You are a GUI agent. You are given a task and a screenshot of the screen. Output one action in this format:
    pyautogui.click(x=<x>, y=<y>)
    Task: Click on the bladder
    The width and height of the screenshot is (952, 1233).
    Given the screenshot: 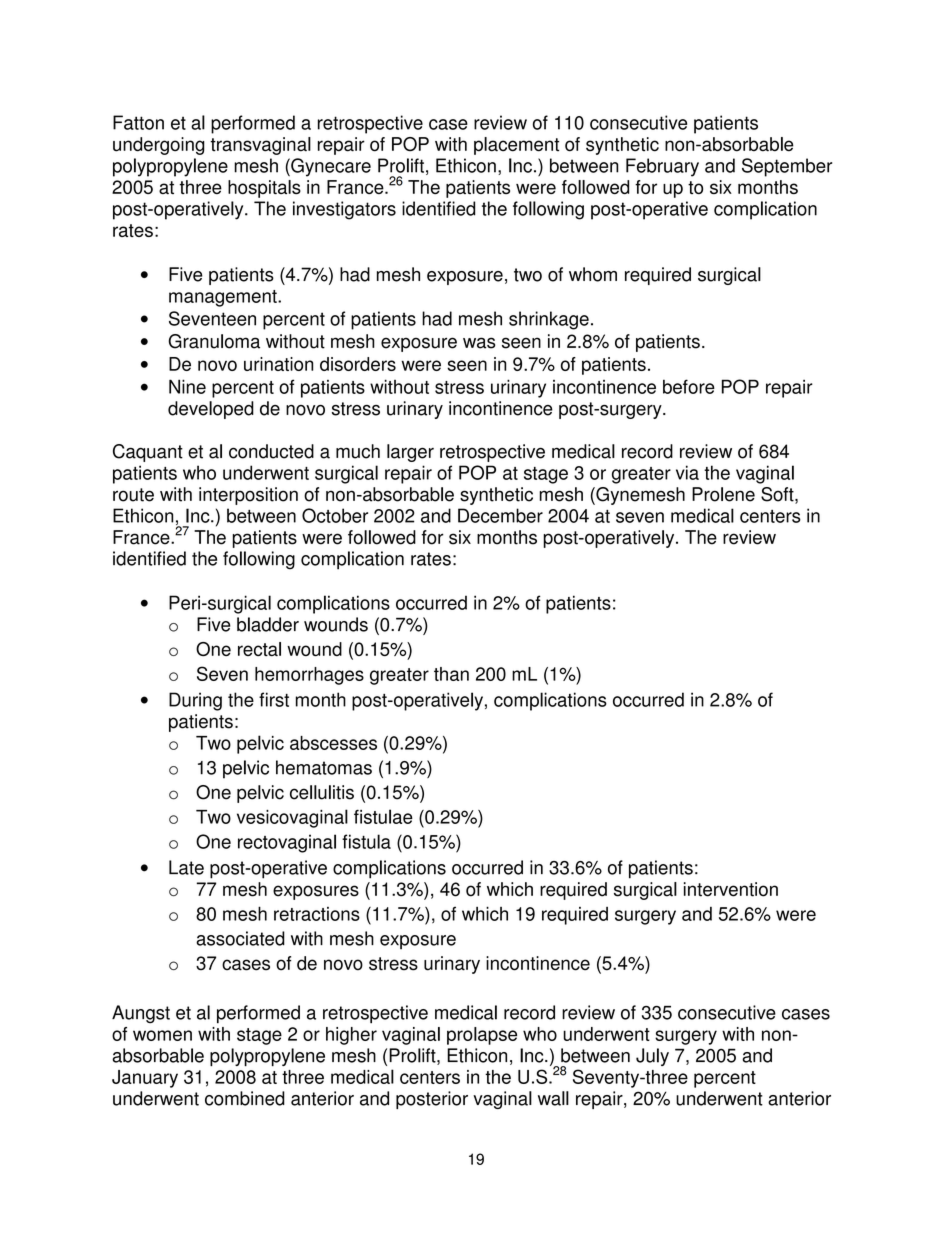 What is the action you would take?
    pyautogui.click(x=268, y=624)
